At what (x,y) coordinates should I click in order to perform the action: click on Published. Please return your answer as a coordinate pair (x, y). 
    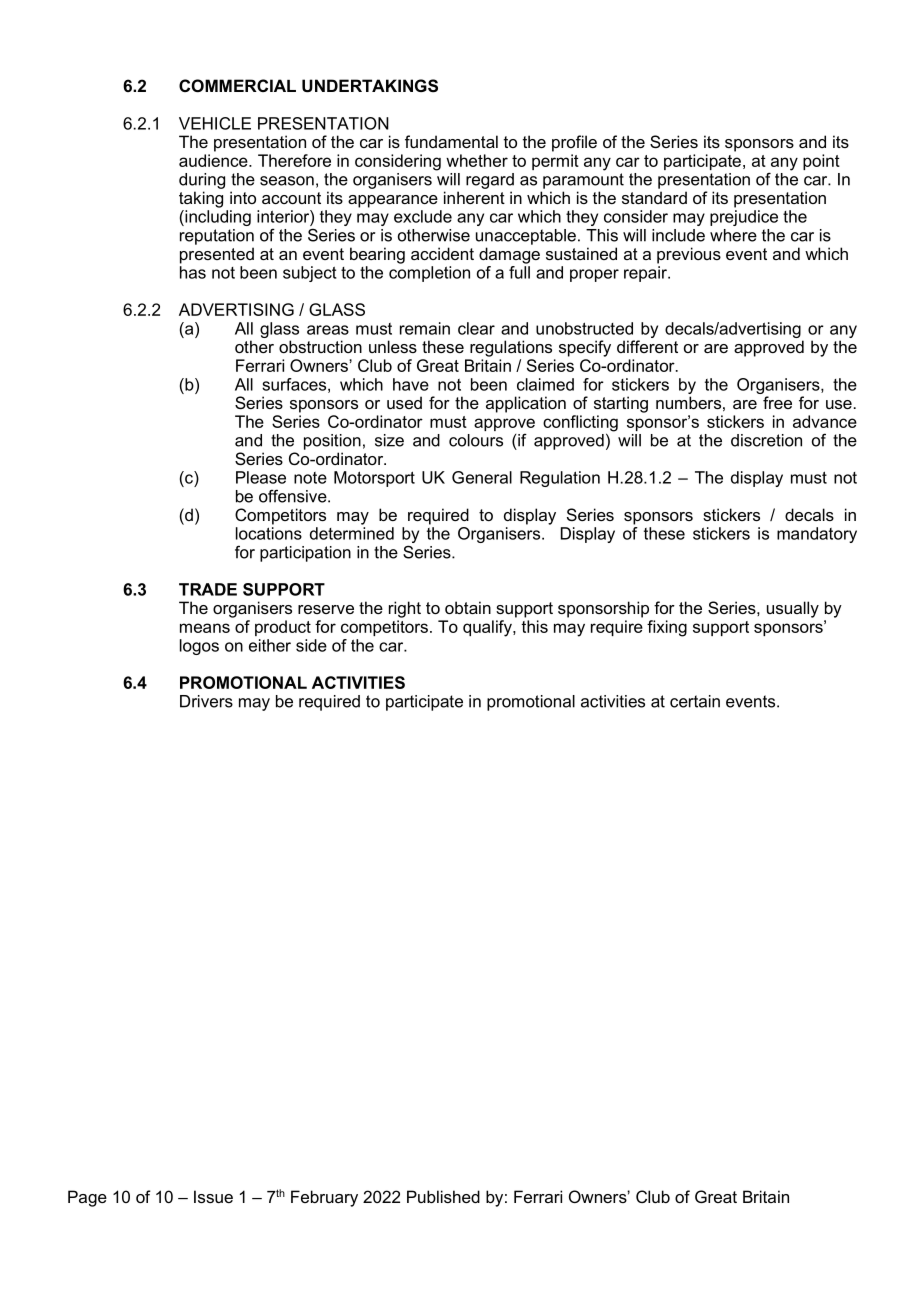
    Looking at the image, I should click on (443, 1196).
